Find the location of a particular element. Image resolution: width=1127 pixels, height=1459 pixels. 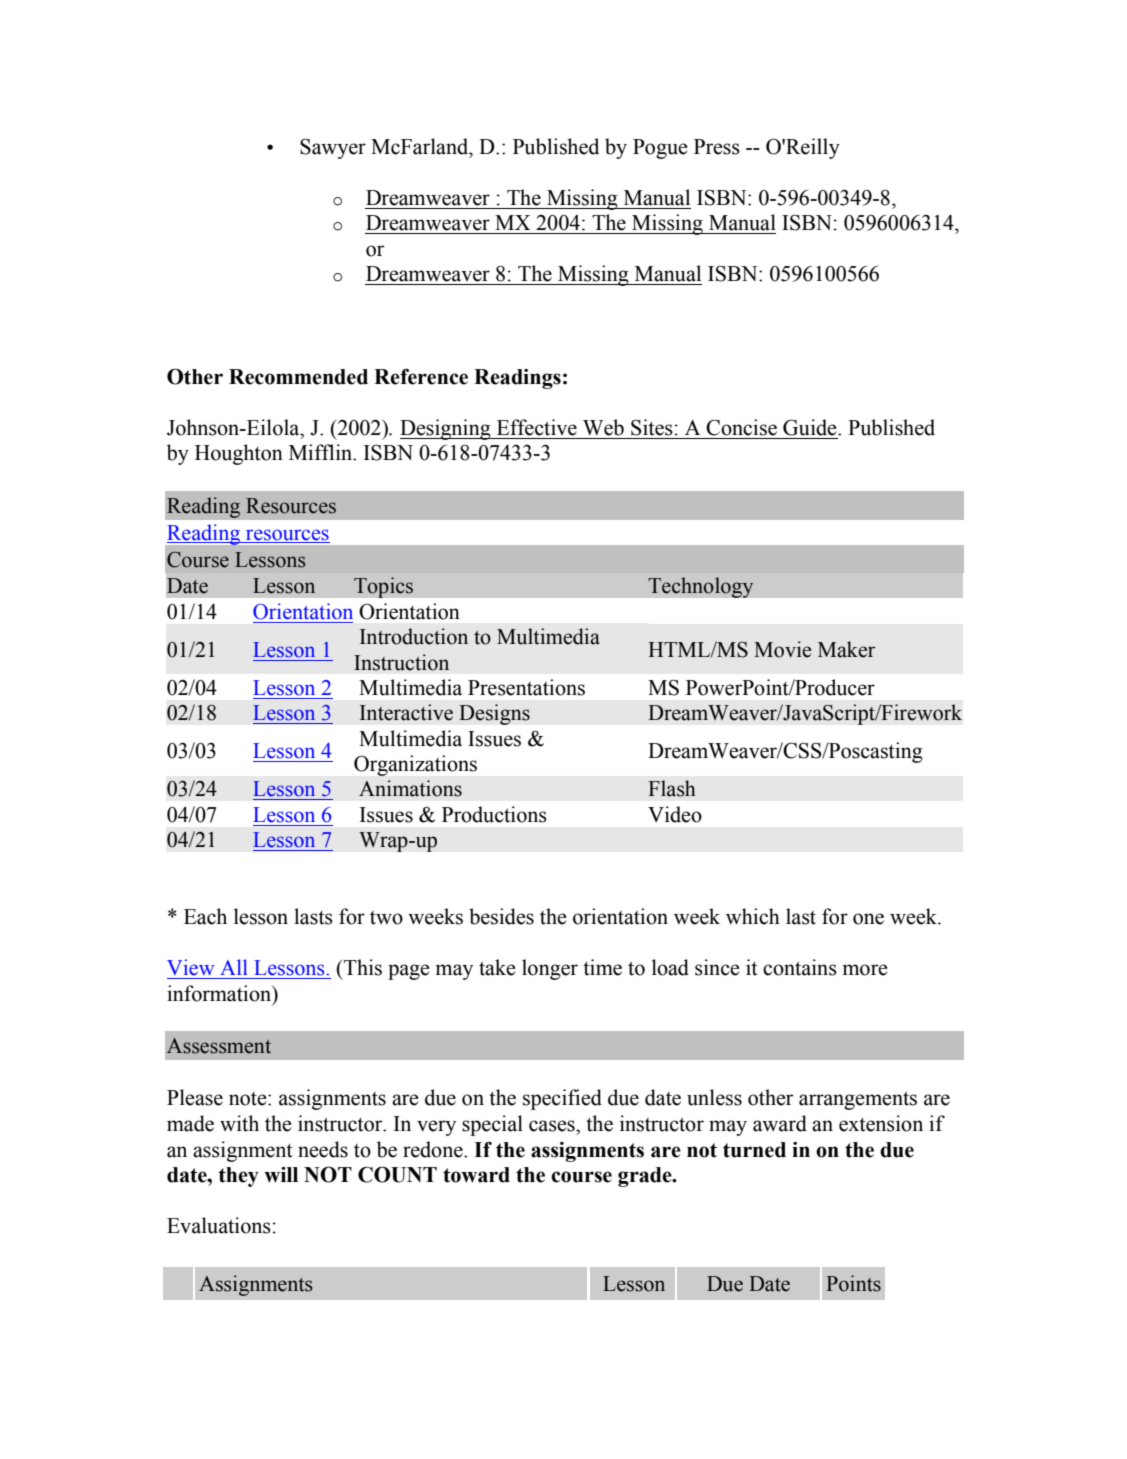

Interactive is located at coordinates (406, 712).
